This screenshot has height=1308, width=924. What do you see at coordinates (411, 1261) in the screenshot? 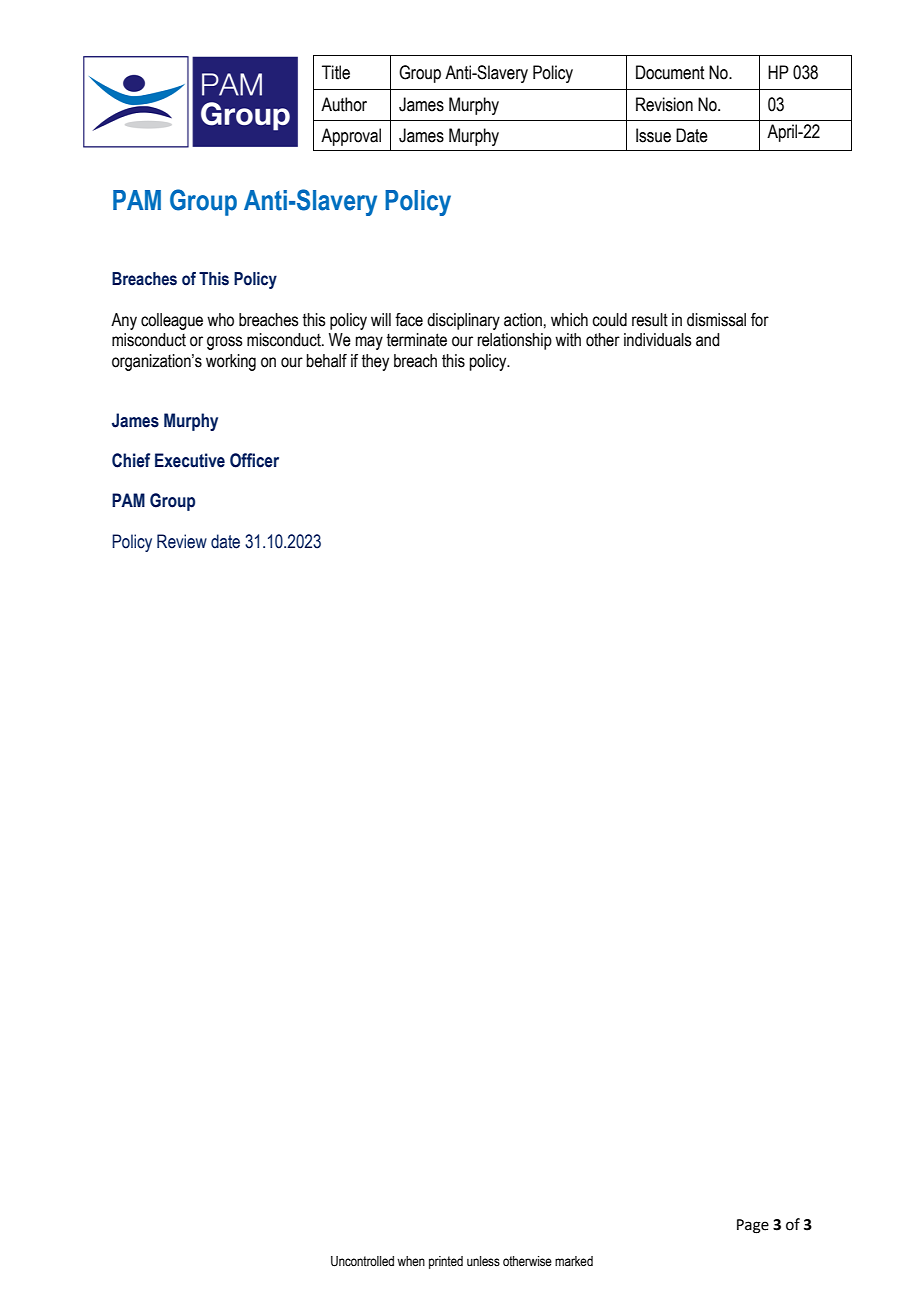
I see `when` at bounding box center [411, 1261].
